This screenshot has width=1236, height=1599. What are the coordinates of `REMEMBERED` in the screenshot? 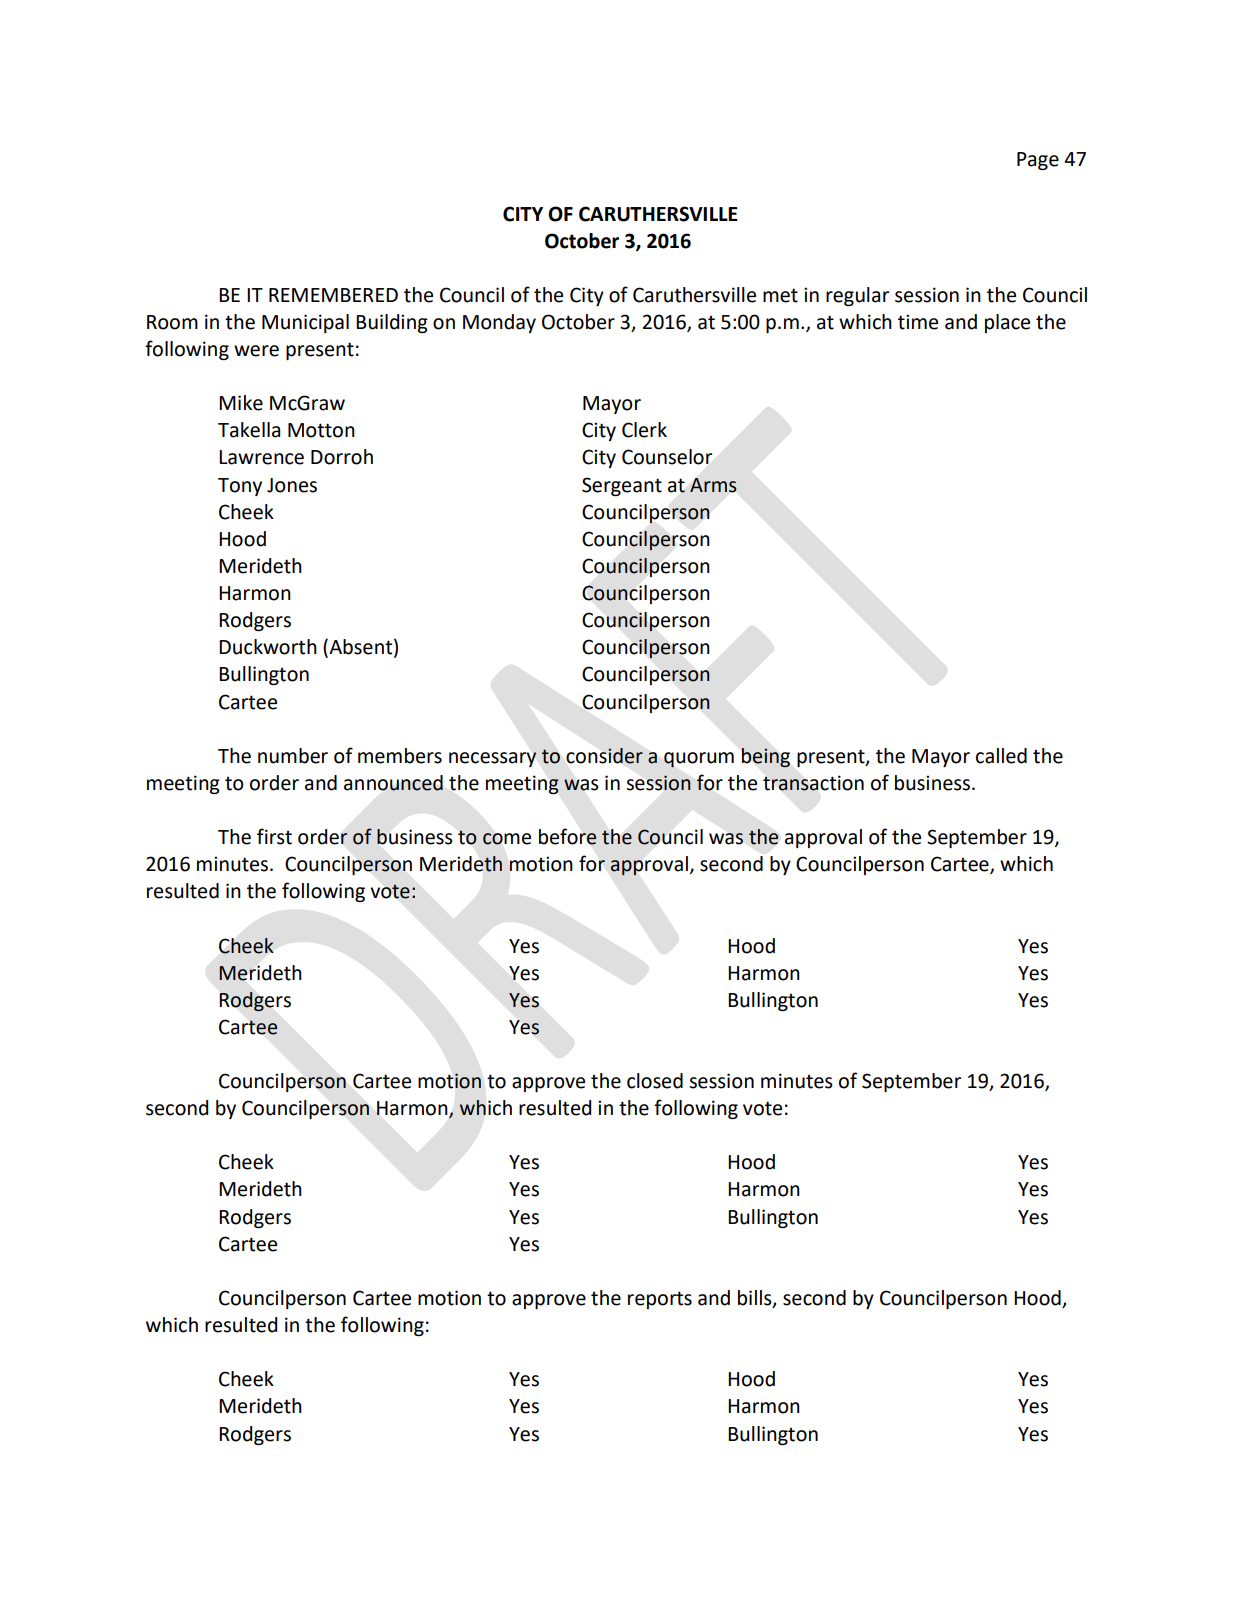 It's located at (333, 295).
